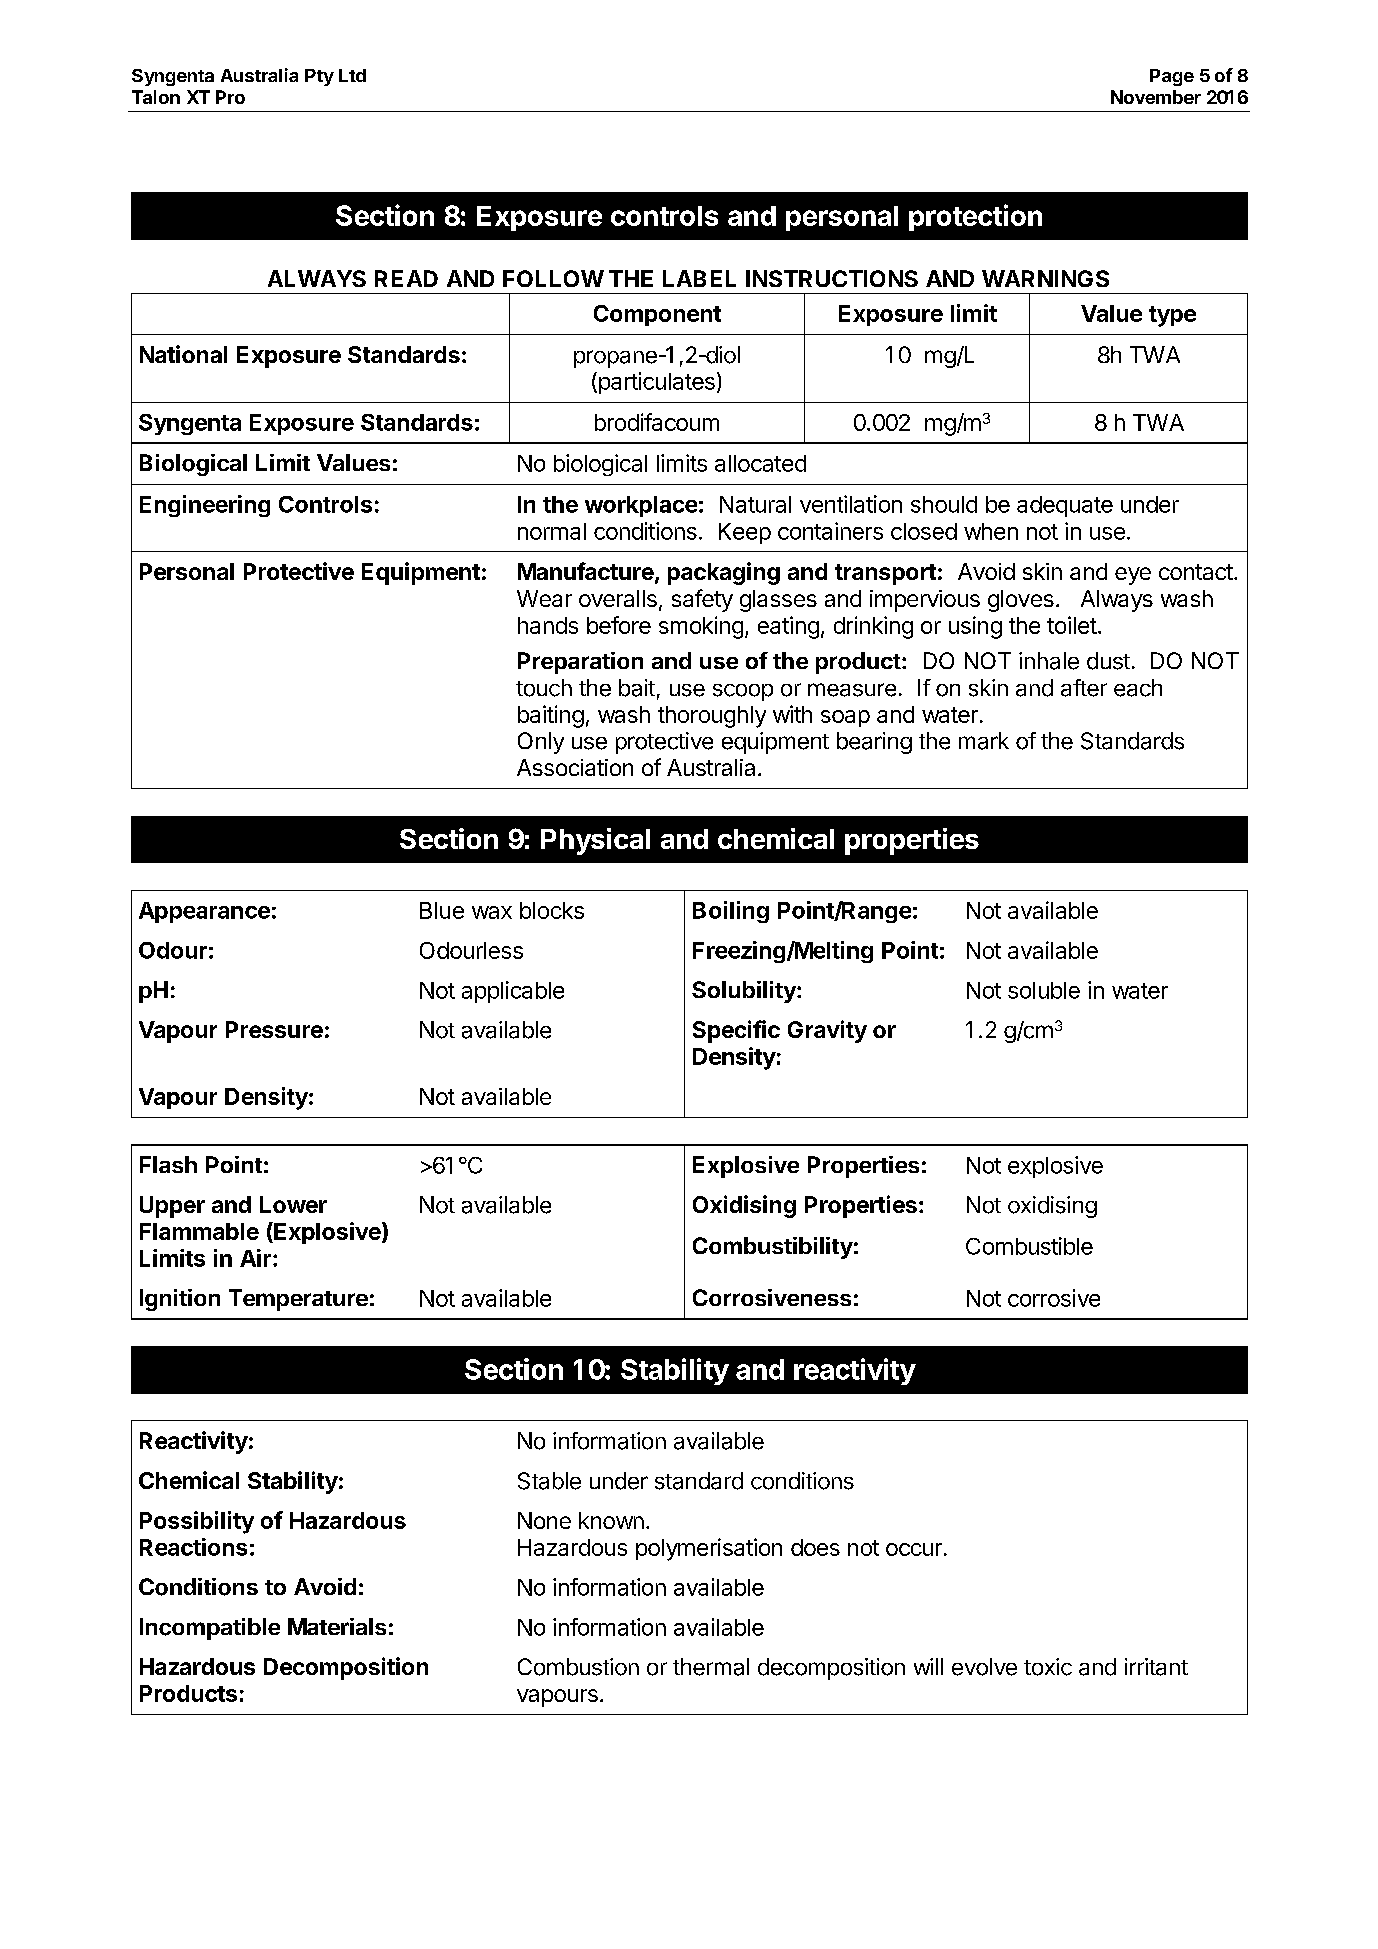 This screenshot has width=1378, height=1949. Describe the element at coordinates (319, 77) in the screenshot. I see `Pty` at that location.
